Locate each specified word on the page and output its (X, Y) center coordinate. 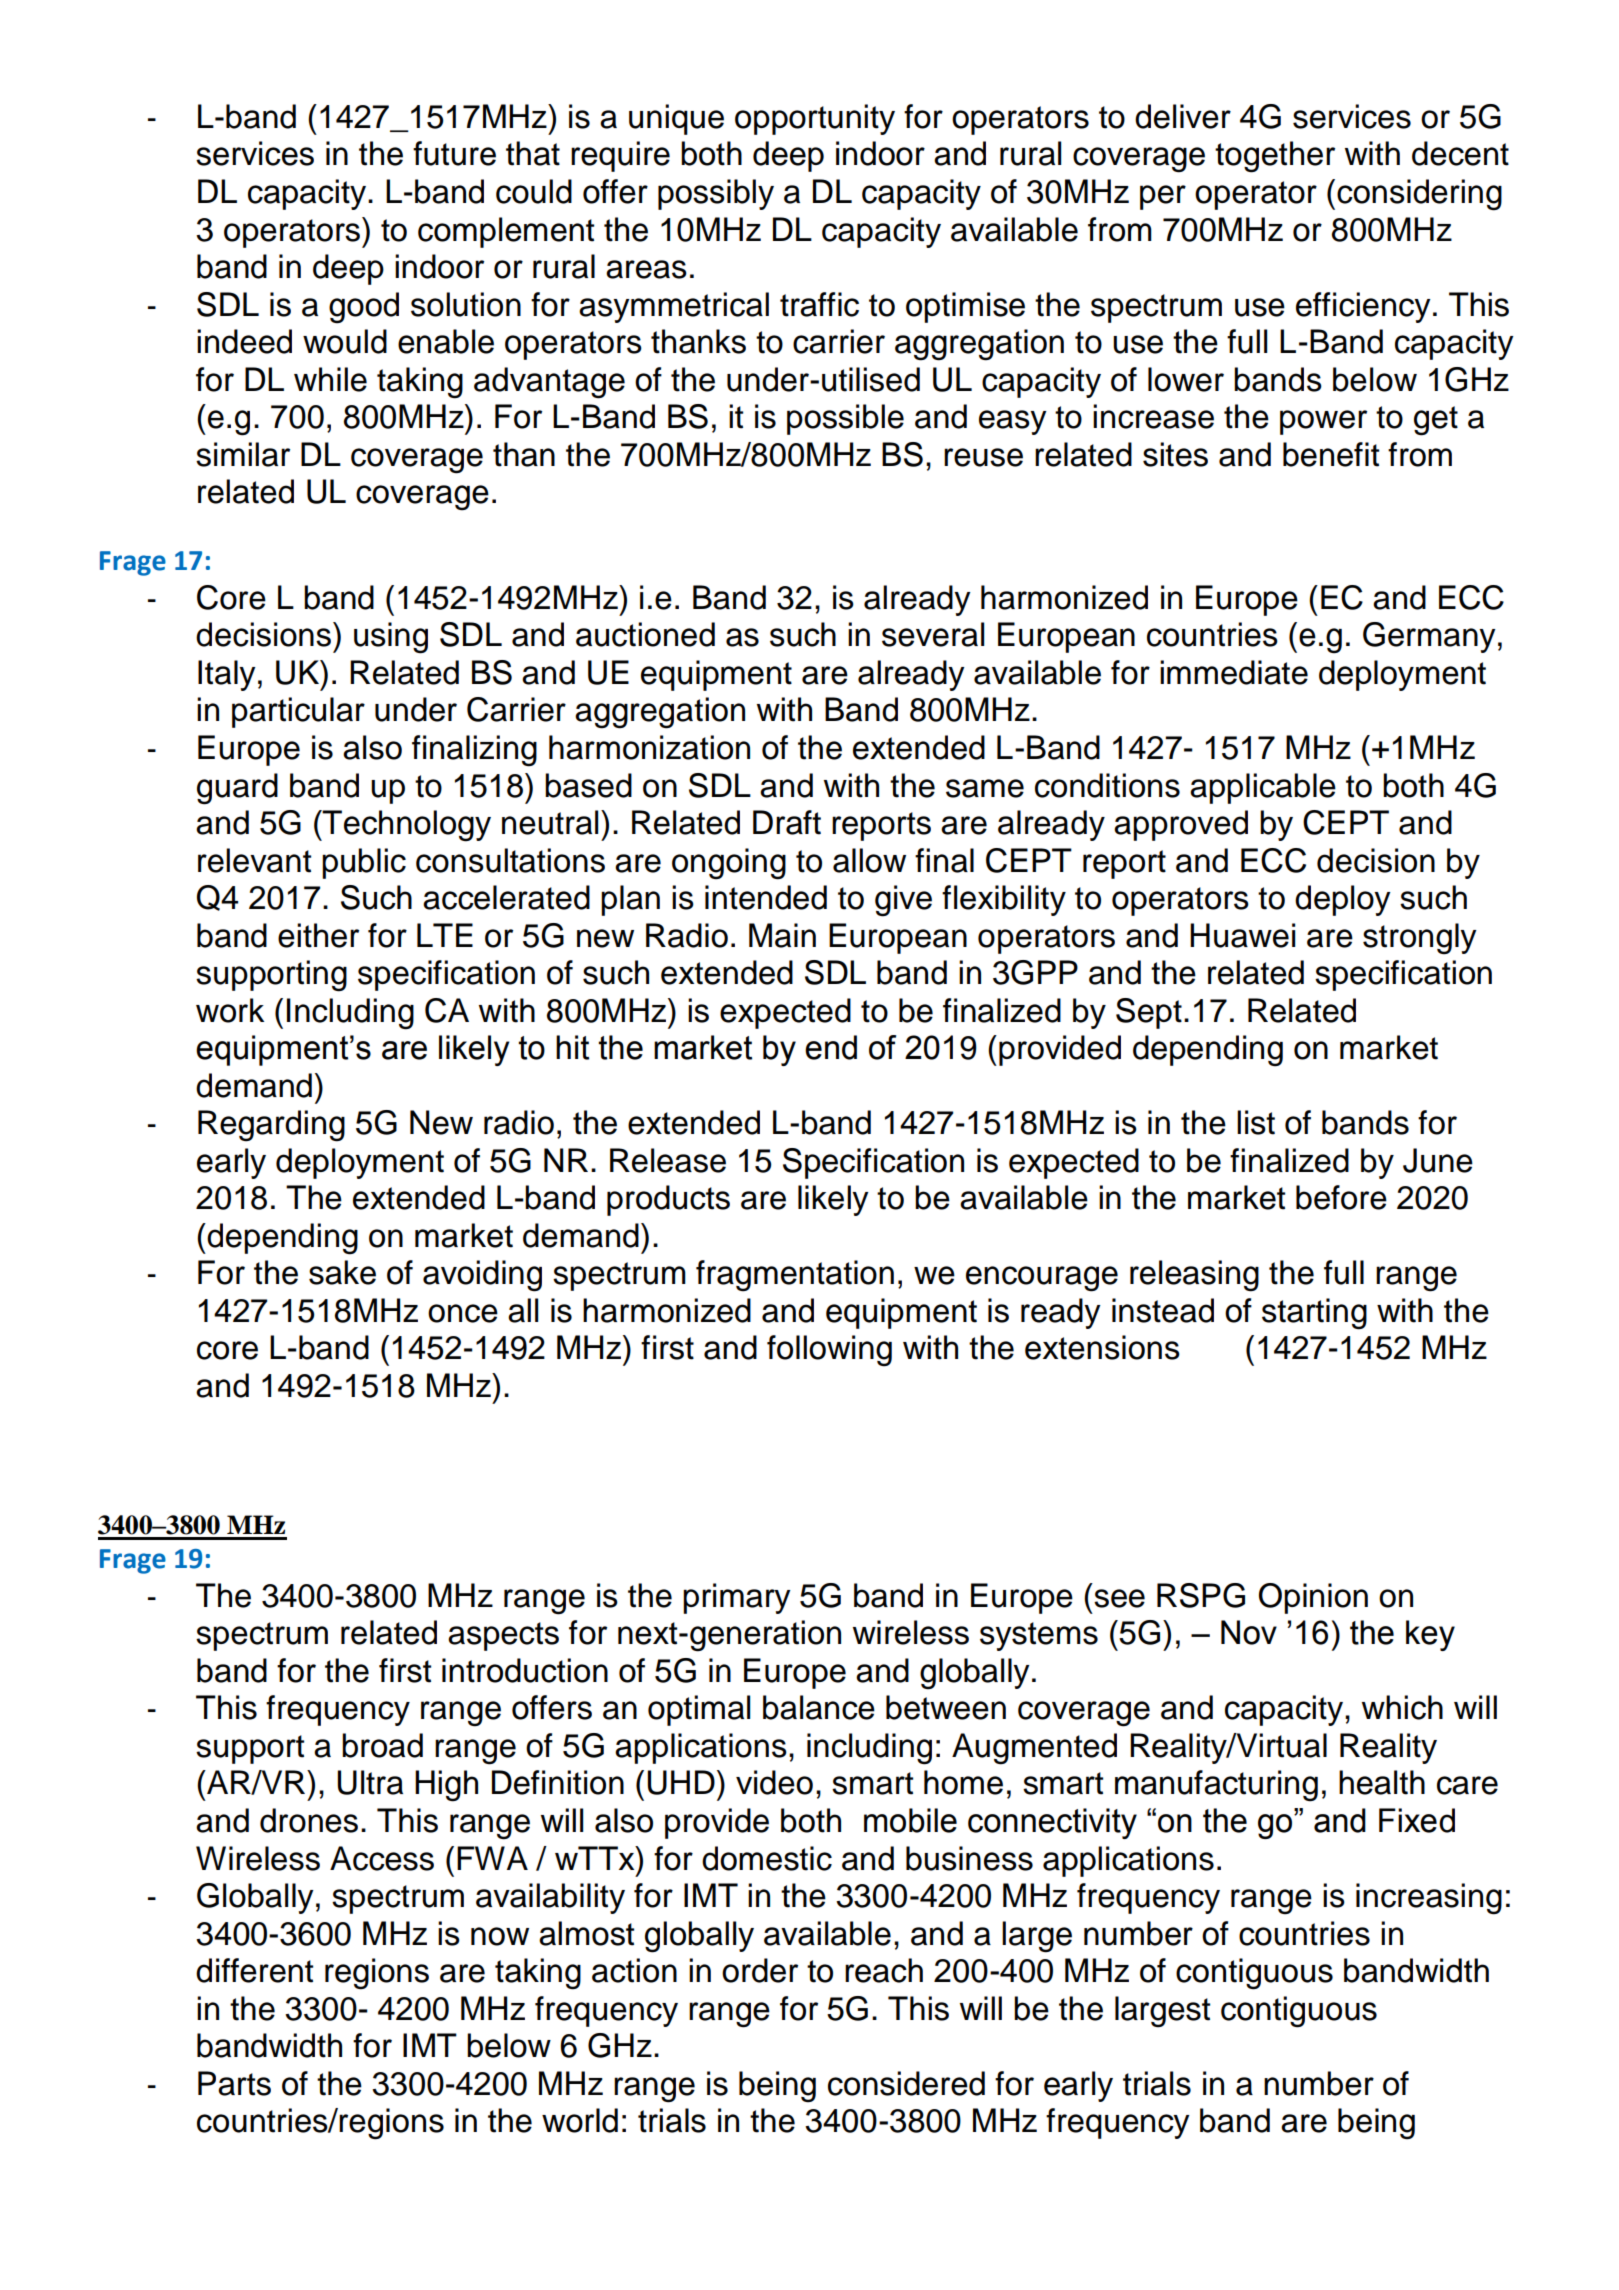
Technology (406, 826)
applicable (1263, 788)
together (1275, 157)
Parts (234, 2083)
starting (1314, 1314)
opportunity (815, 119)
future (454, 153)
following (829, 1351)
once (463, 1313)
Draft (787, 822)
